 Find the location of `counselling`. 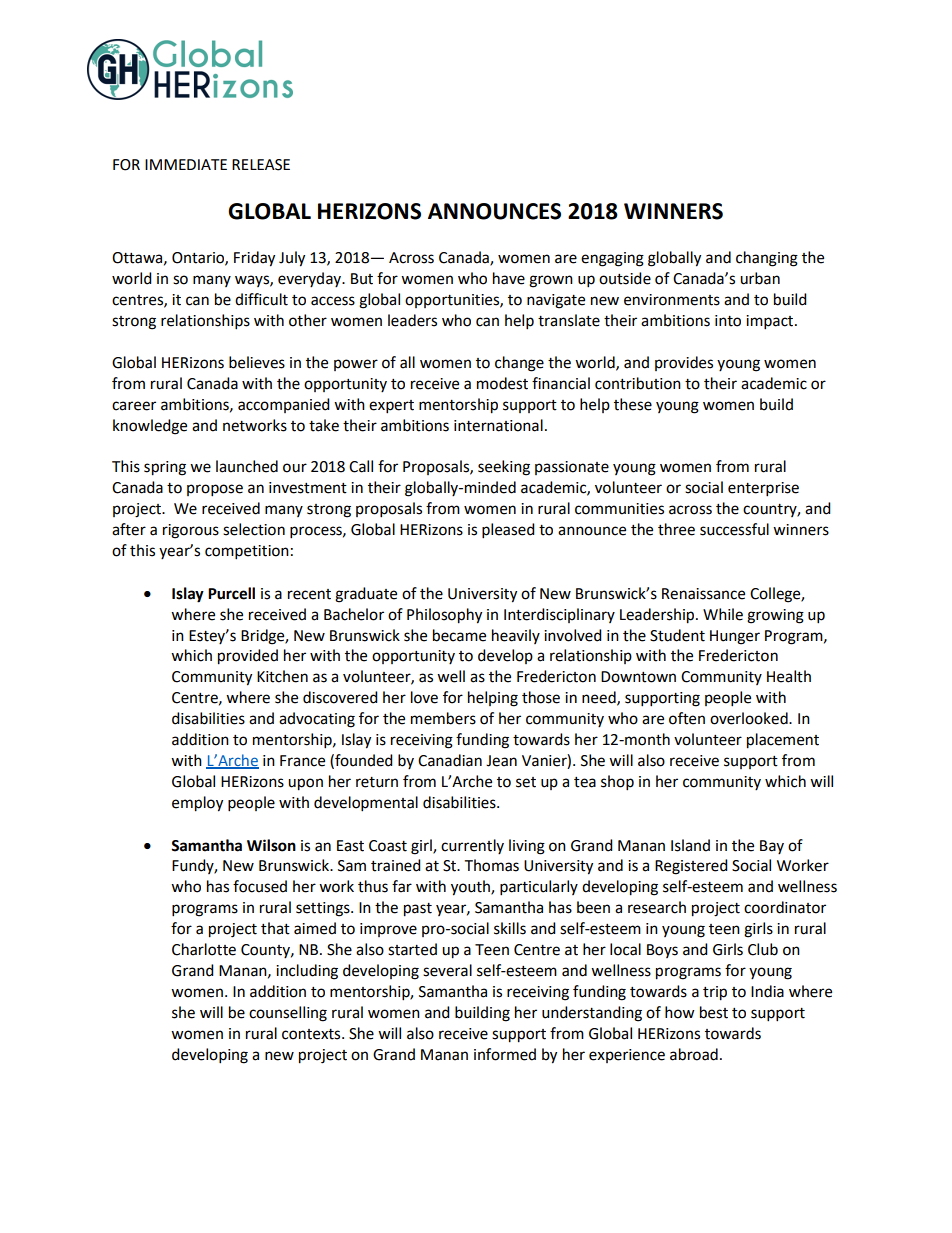

counselling is located at coordinates (288, 1014).
